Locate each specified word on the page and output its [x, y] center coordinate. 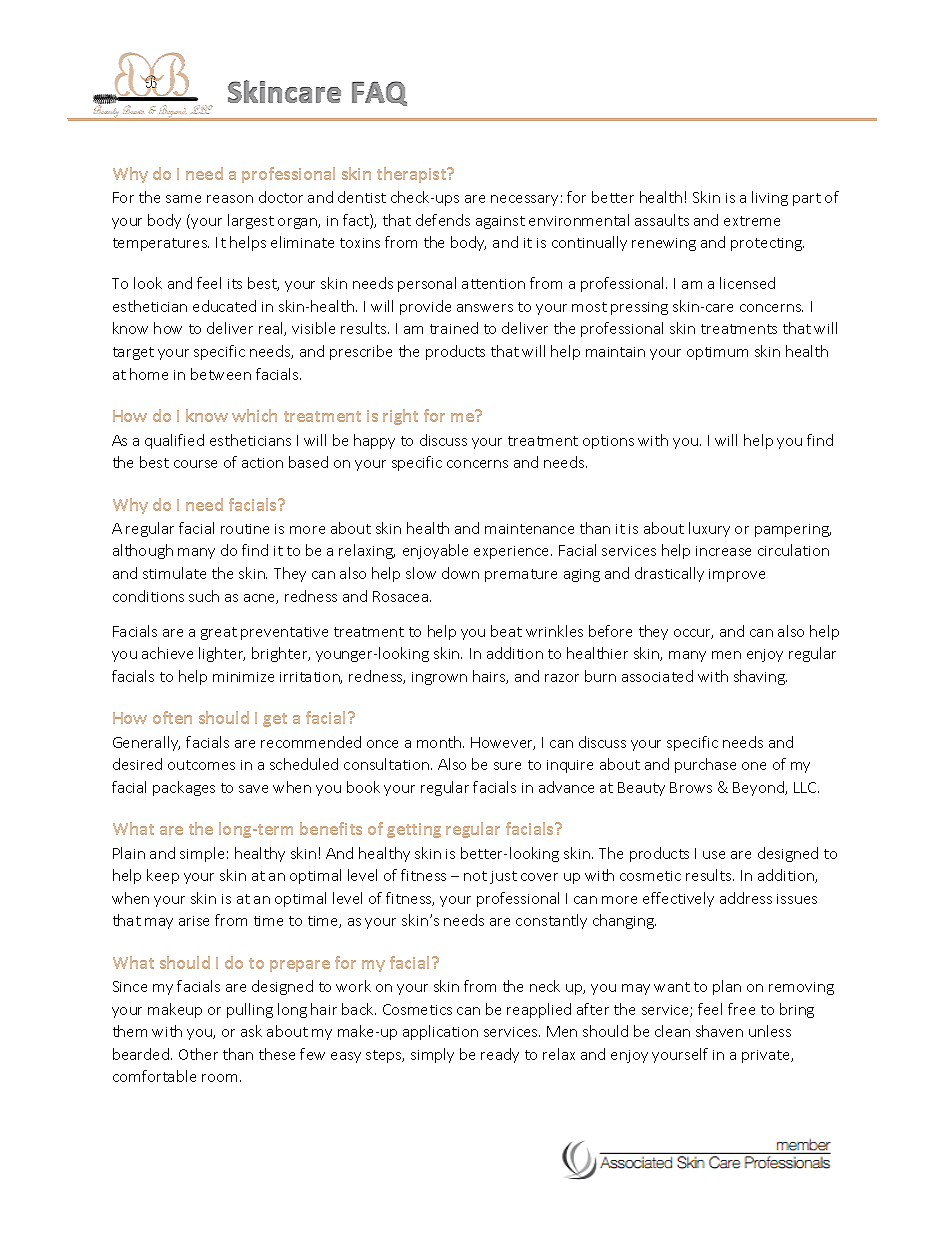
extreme [752, 221]
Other [198, 1054]
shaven [719, 1031]
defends [443, 220]
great [219, 633]
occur [693, 634]
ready [500, 1055]
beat [506, 631]
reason [230, 199]
